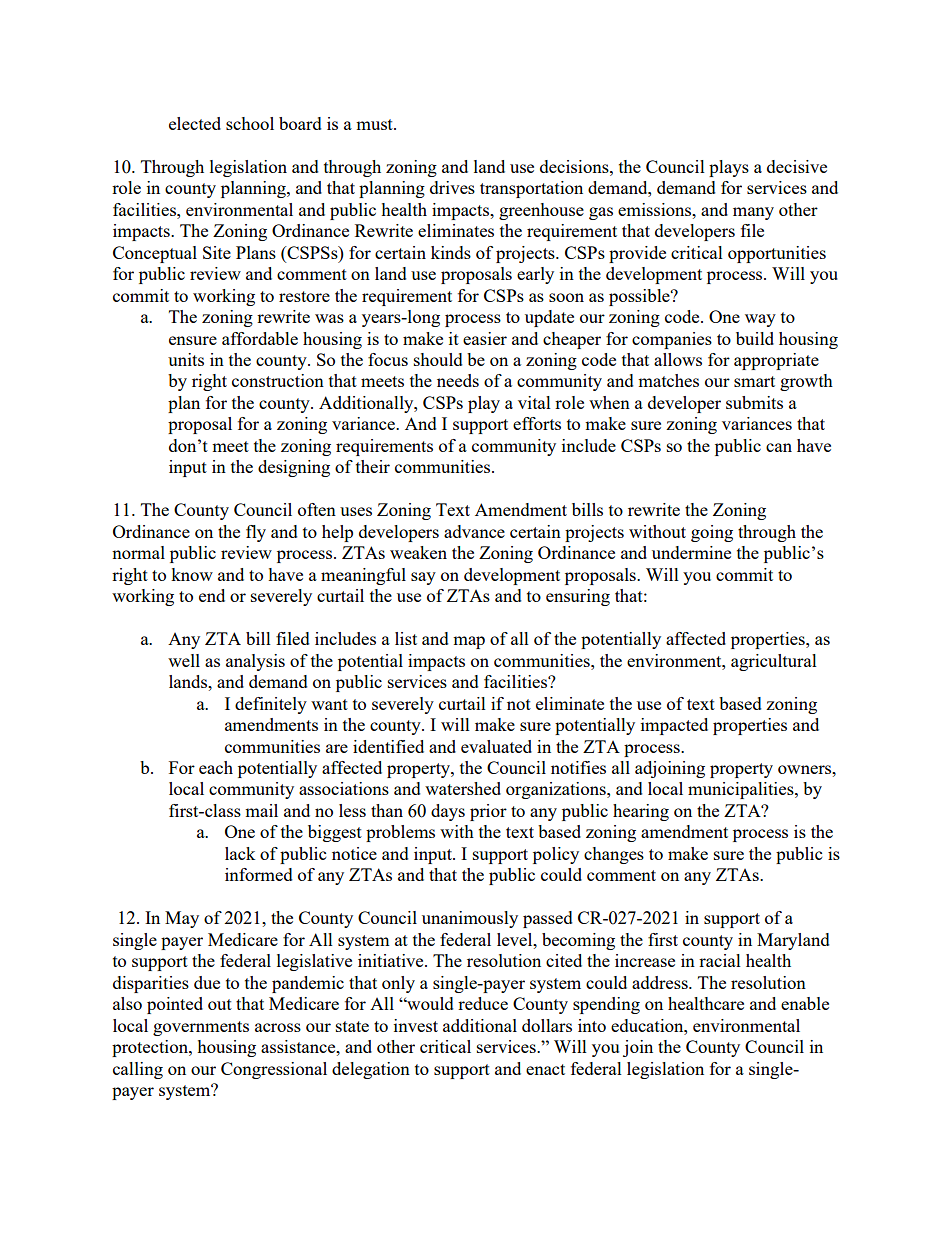 The height and width of the page is (1233, 952). Describe the element at coordinates (186, 359) in the page. I see `units` at that location.
